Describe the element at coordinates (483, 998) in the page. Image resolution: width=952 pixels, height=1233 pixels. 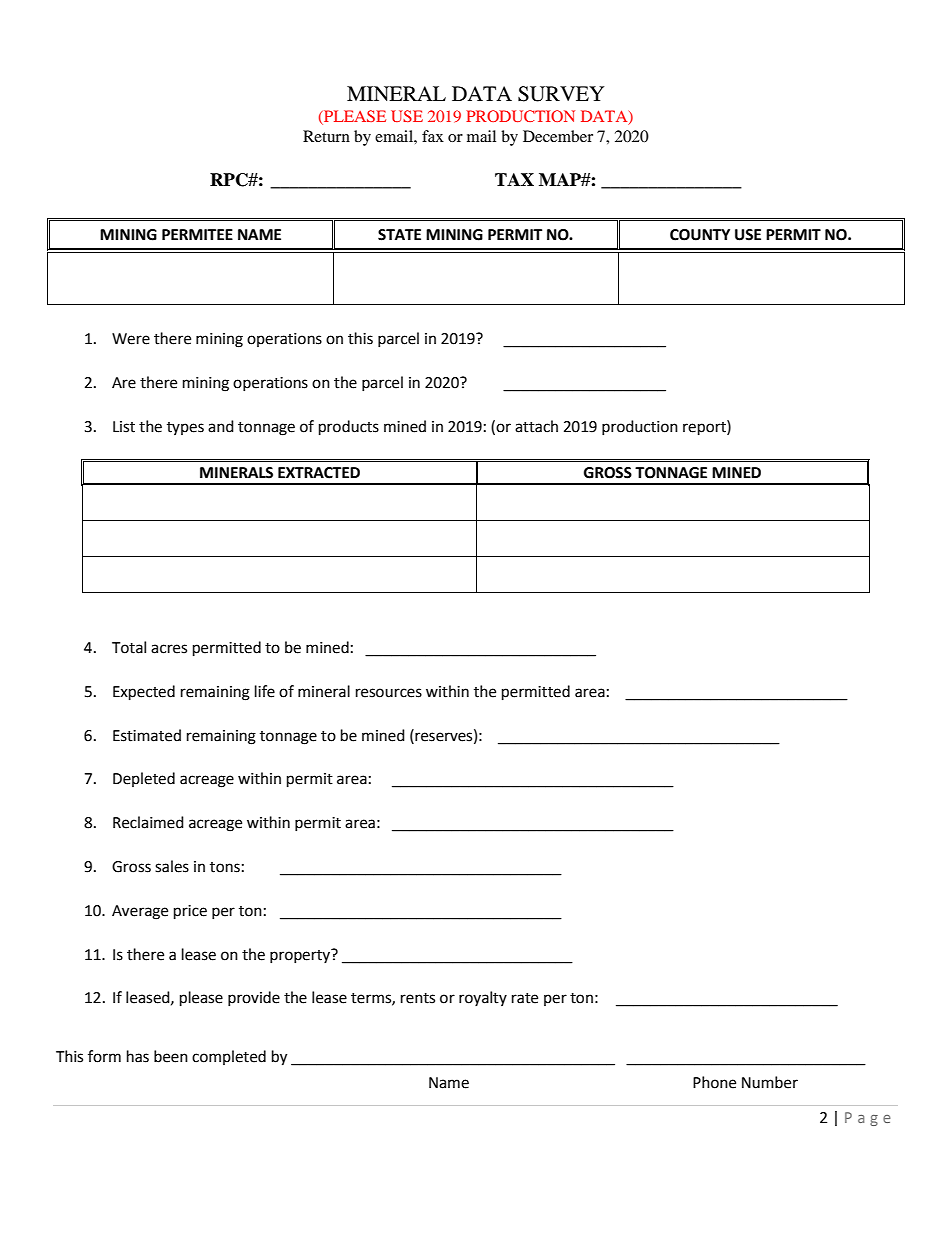
I see `royalty` at that location.
